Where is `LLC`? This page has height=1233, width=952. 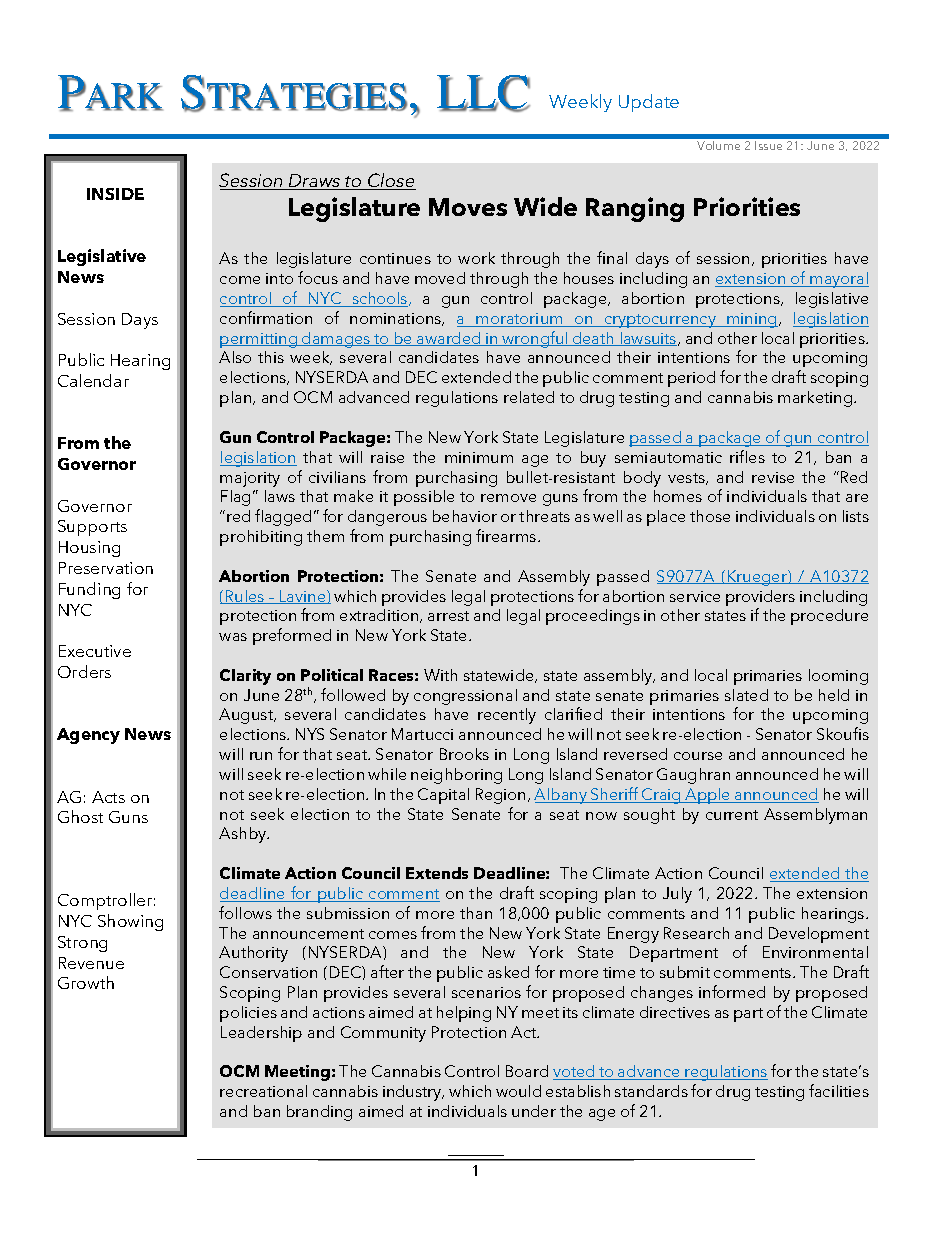
LLC is located at coordinates (483, 93).
